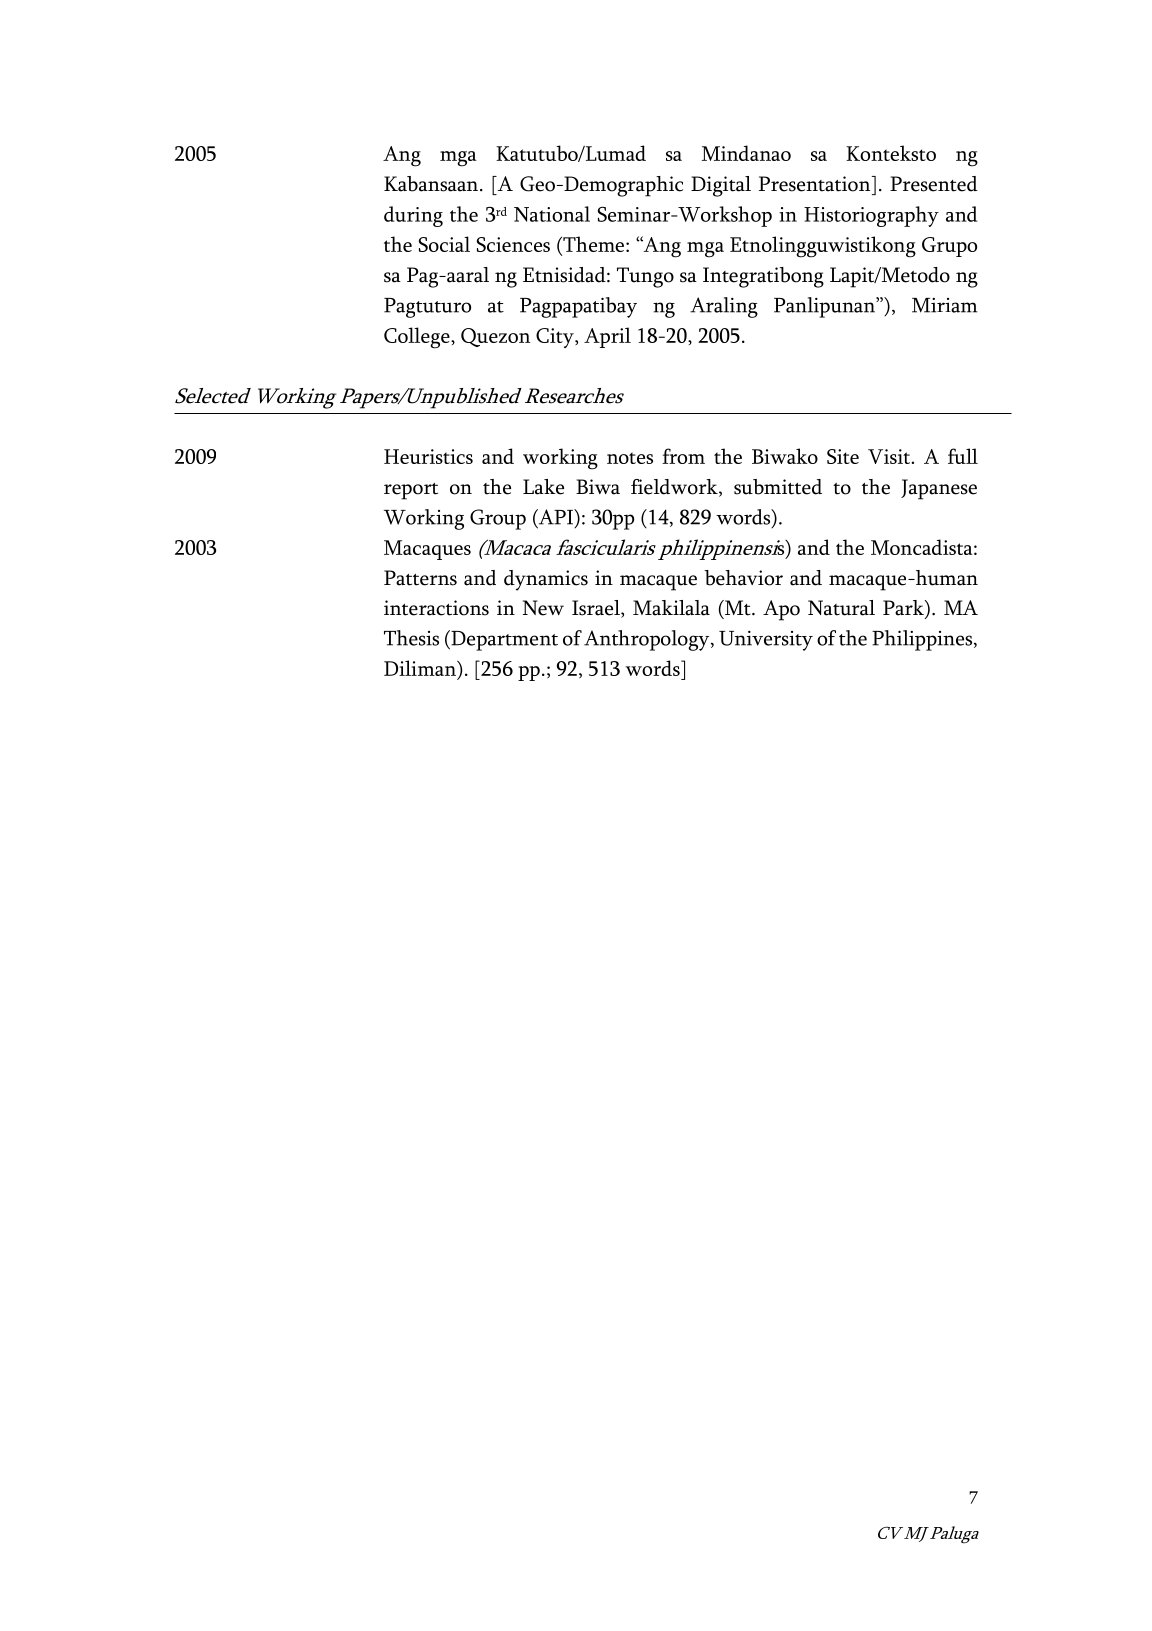  I want to click on Visit, so click(890, 456).
